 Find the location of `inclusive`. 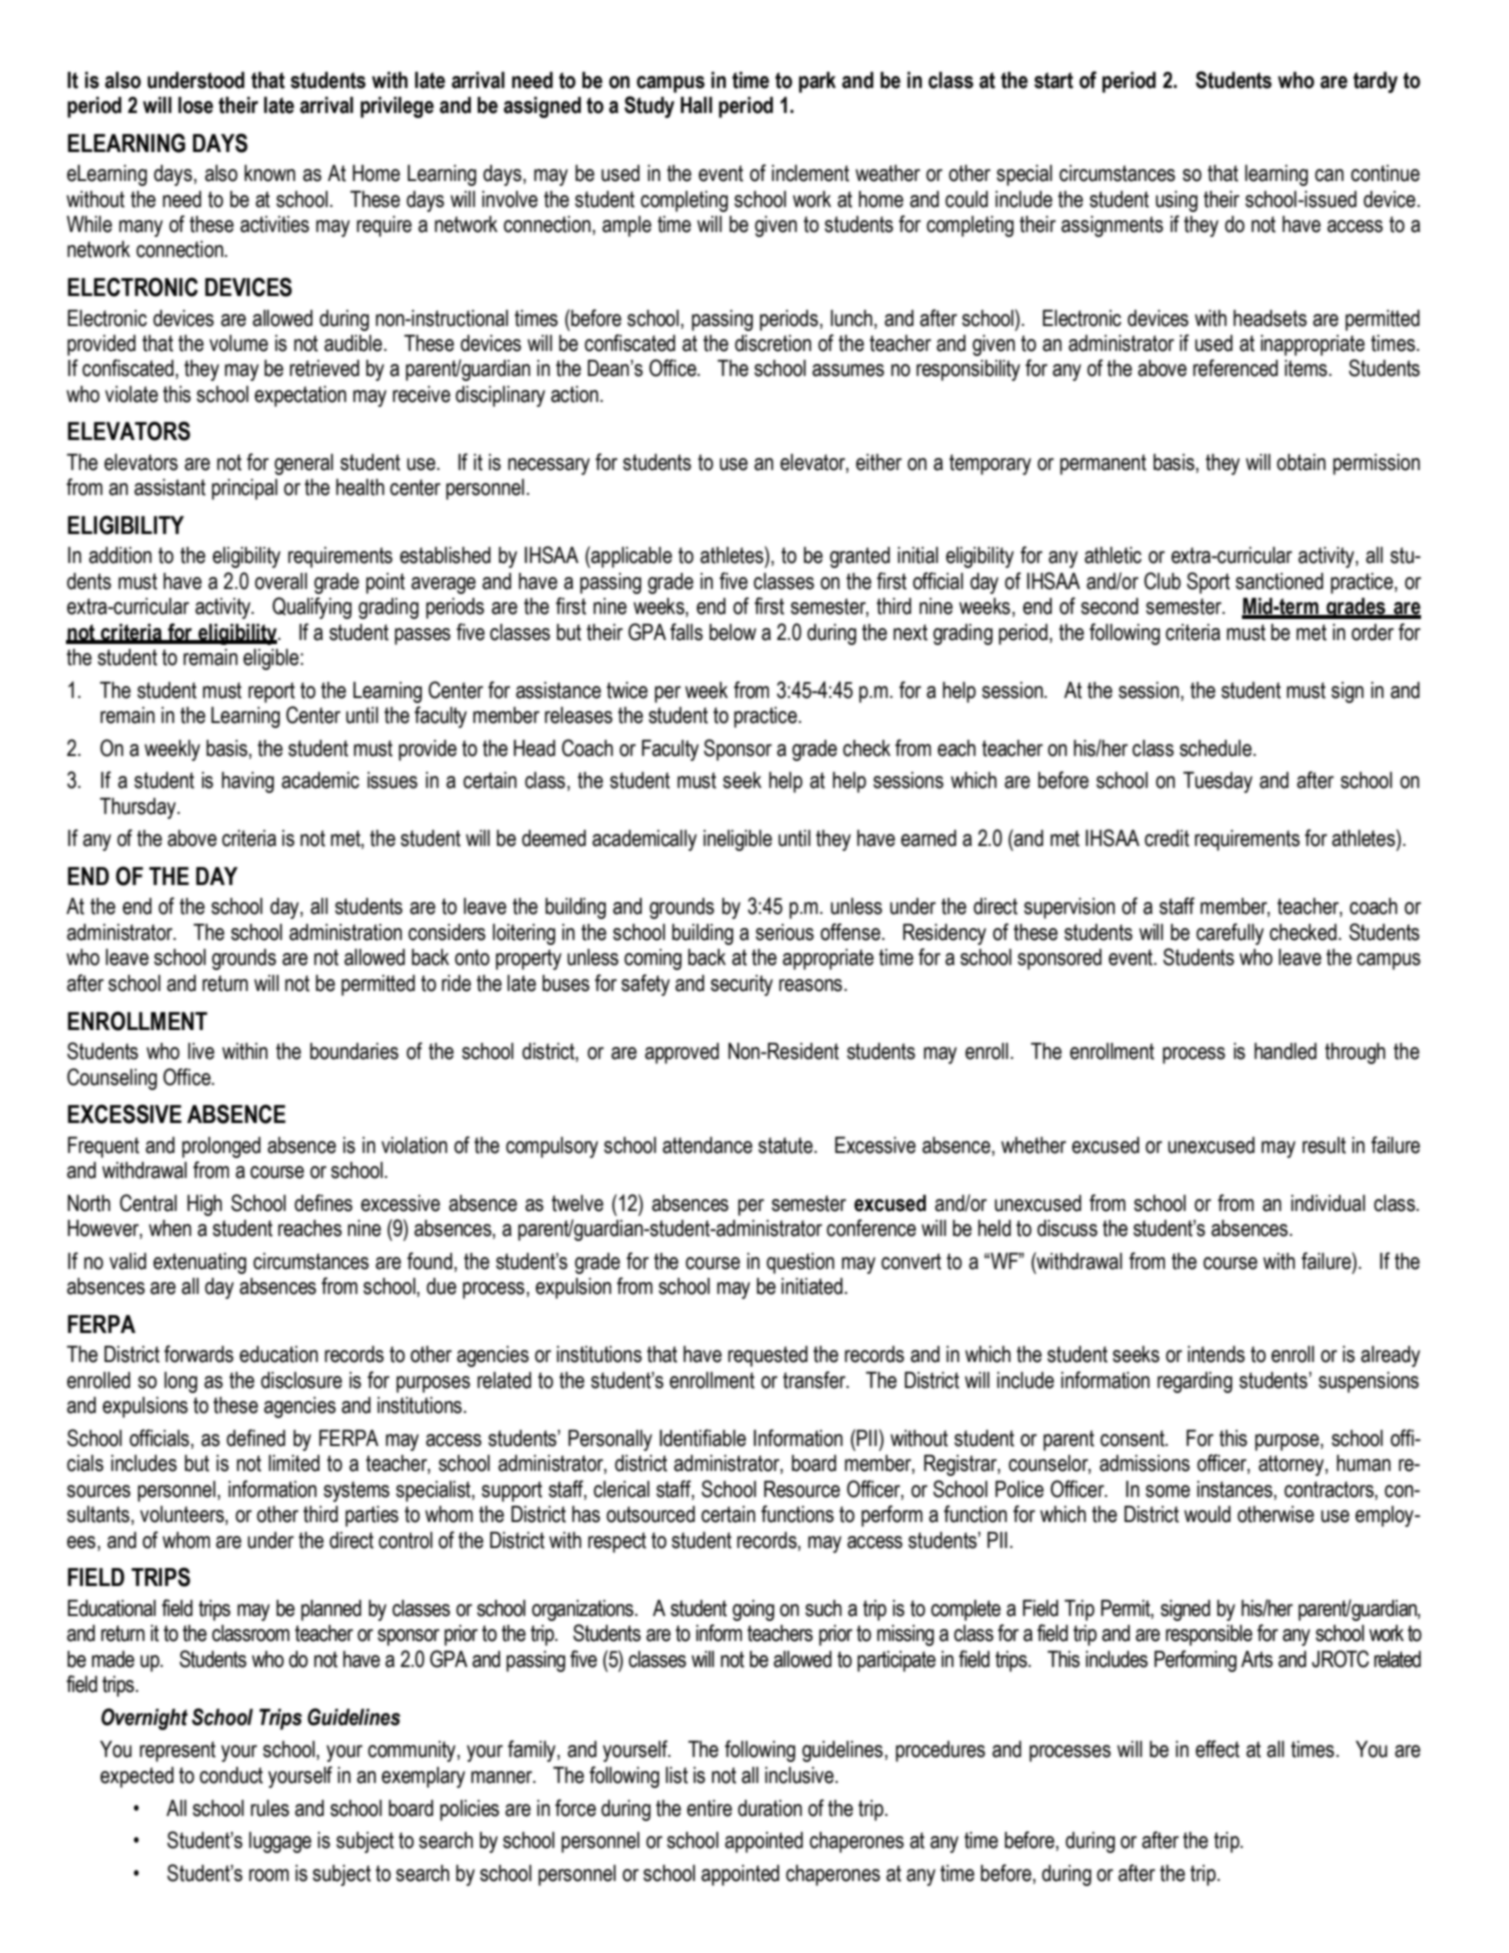

inclusive is located at coordinates (800, 1775).
